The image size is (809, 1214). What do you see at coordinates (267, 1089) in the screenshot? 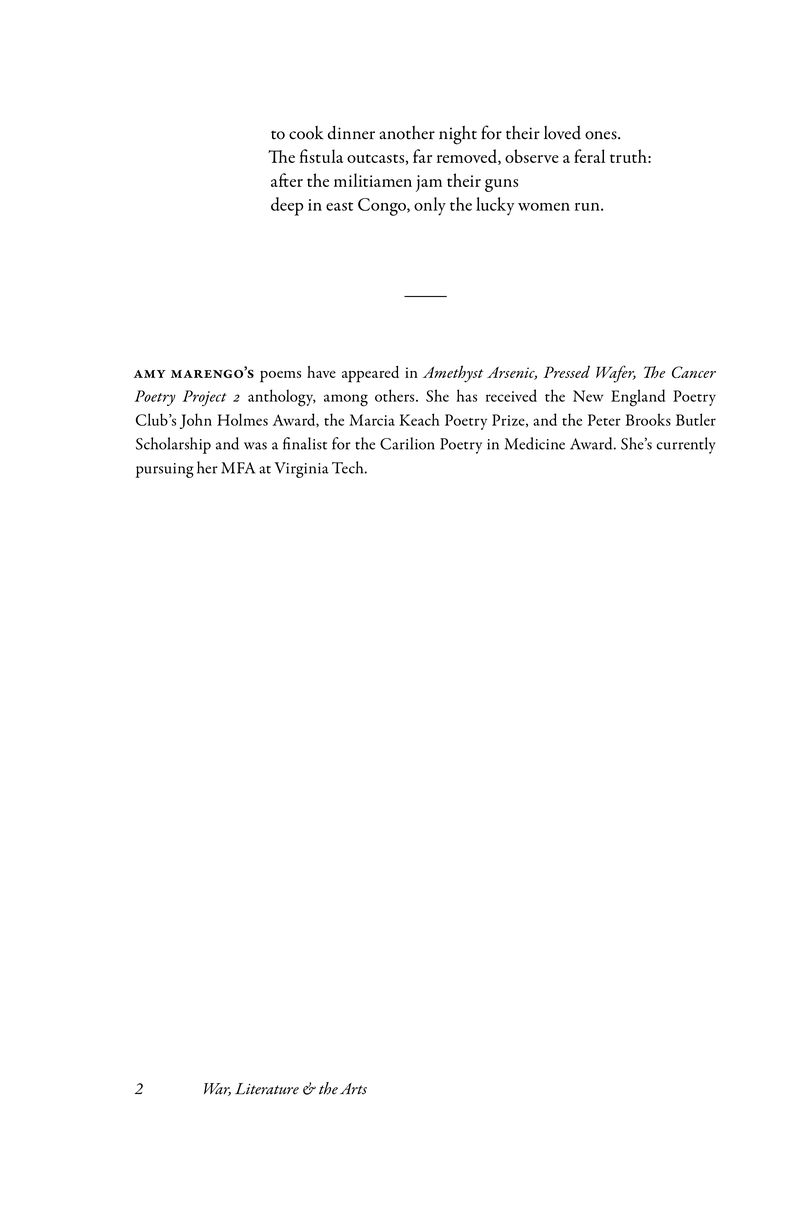
I see `Literature` at bounding box center [267, 1089].
